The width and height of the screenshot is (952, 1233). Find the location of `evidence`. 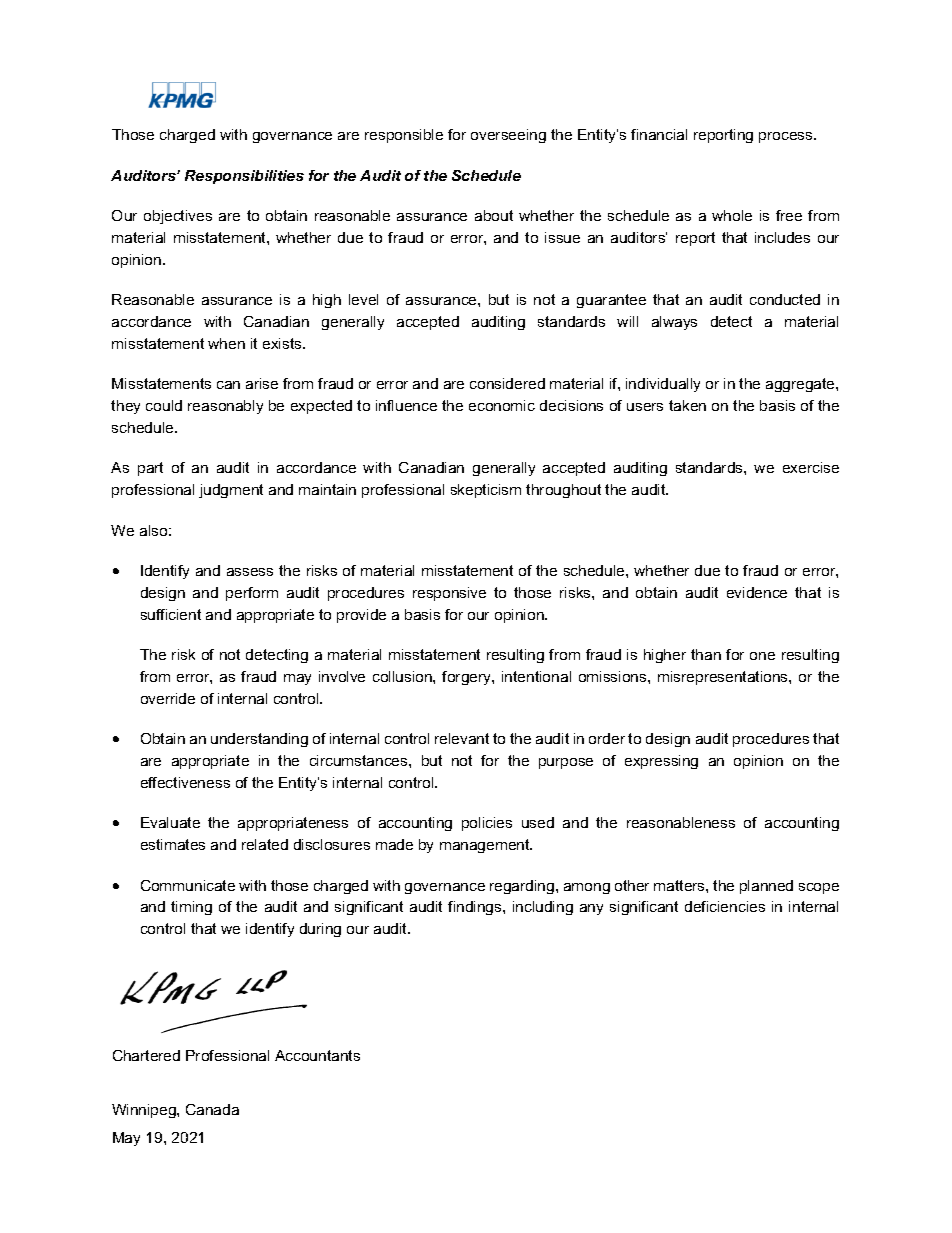

evidence is located at coordinates (757, 592).
